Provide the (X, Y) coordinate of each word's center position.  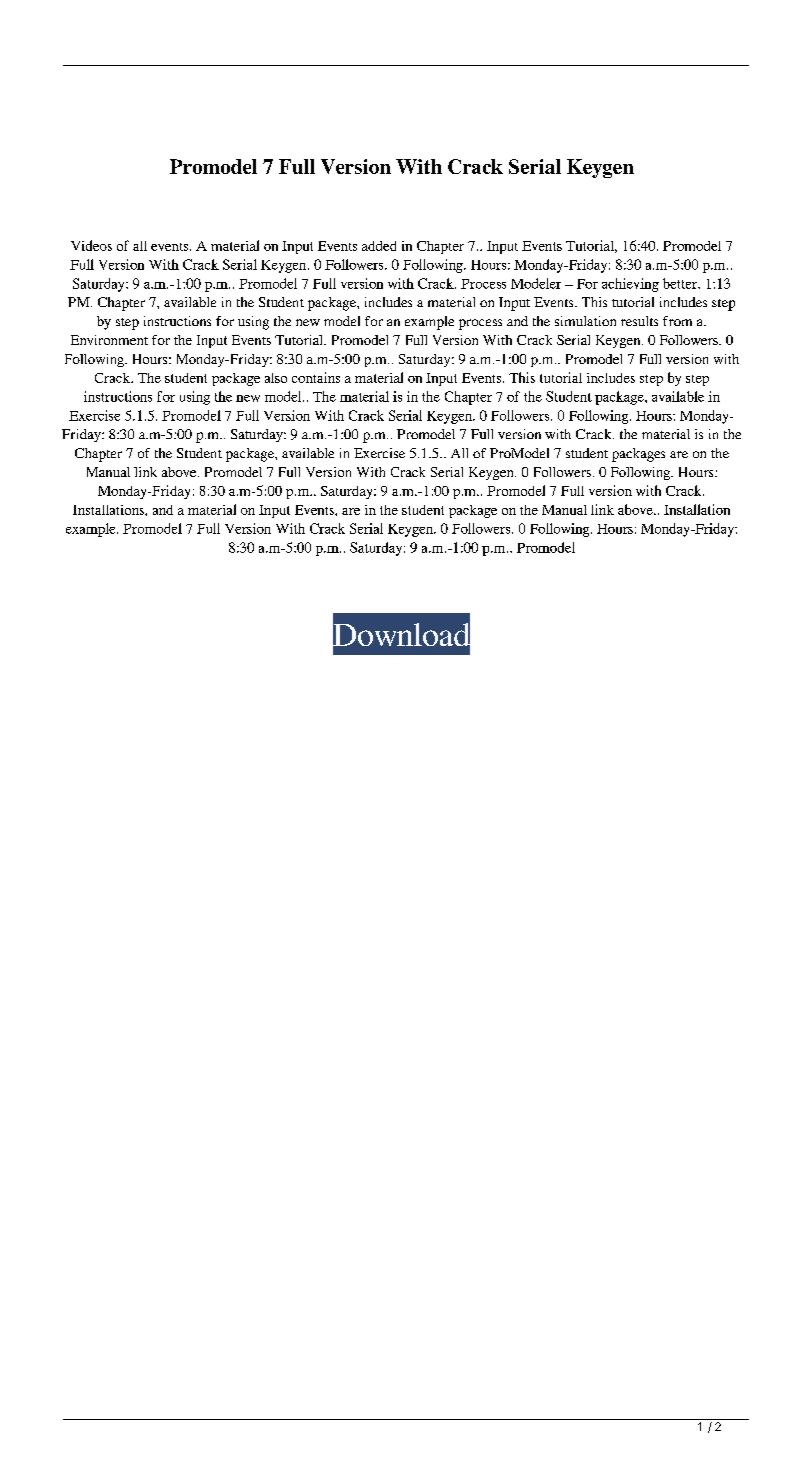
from (677, 321)
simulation (585, 321)
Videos (91, 245)
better (681, 283)
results (639, 321)
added (379, 246)
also (276, 378)
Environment (109, 340)
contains (316, 377)
